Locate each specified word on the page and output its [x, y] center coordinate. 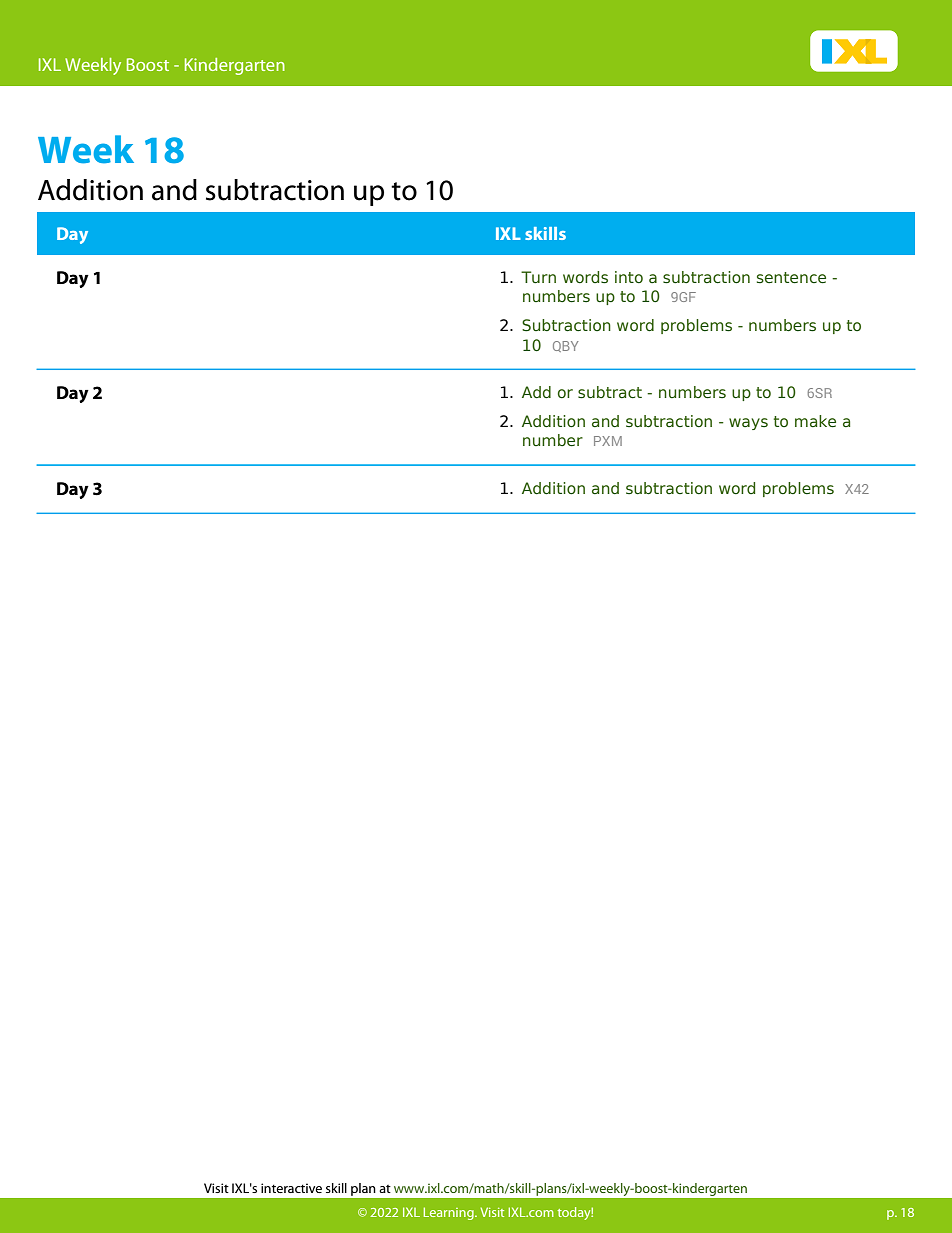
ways [748, 424]
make [815, 421]
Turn [538, 277]
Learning [450, 1213]
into [629, 277]
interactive [291, 1188]
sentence [791, 278]
